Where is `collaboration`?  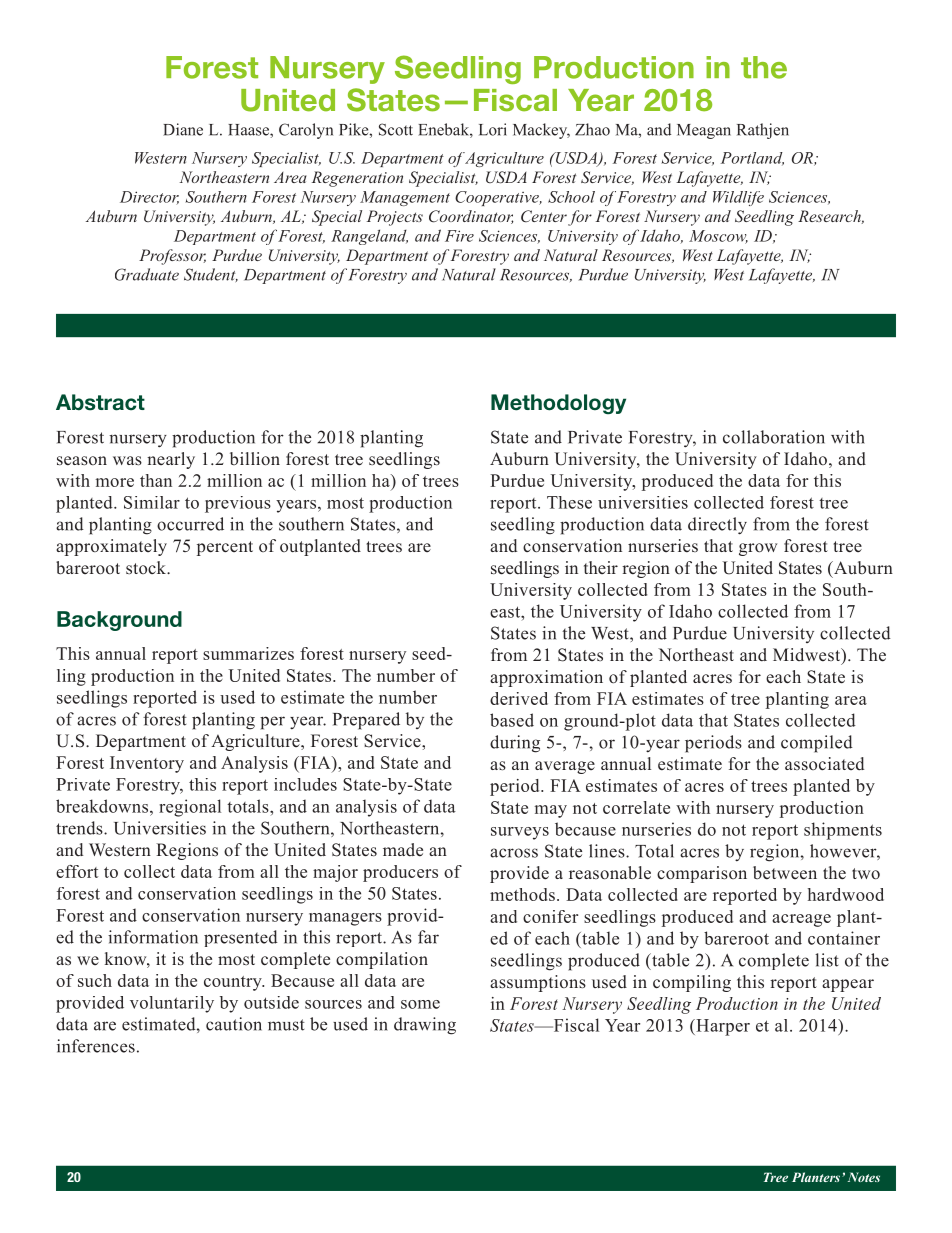
collaboration is located at coordinates (774, 437).
